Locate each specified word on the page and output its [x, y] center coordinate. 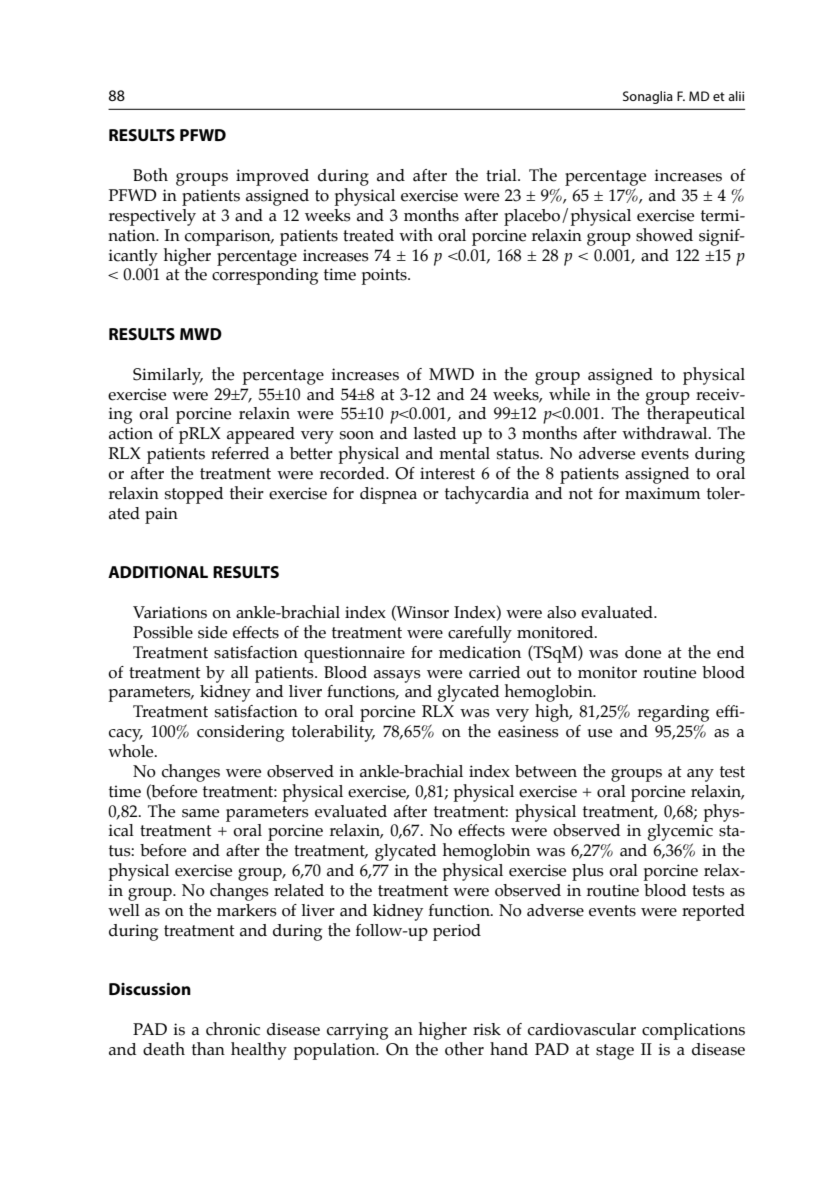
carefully [480, 634]
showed [664, 235]
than [208, 1049]
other [464, 1049]
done [643, 652]
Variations [170, 612]
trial [502, 175]
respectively [152, 217]
